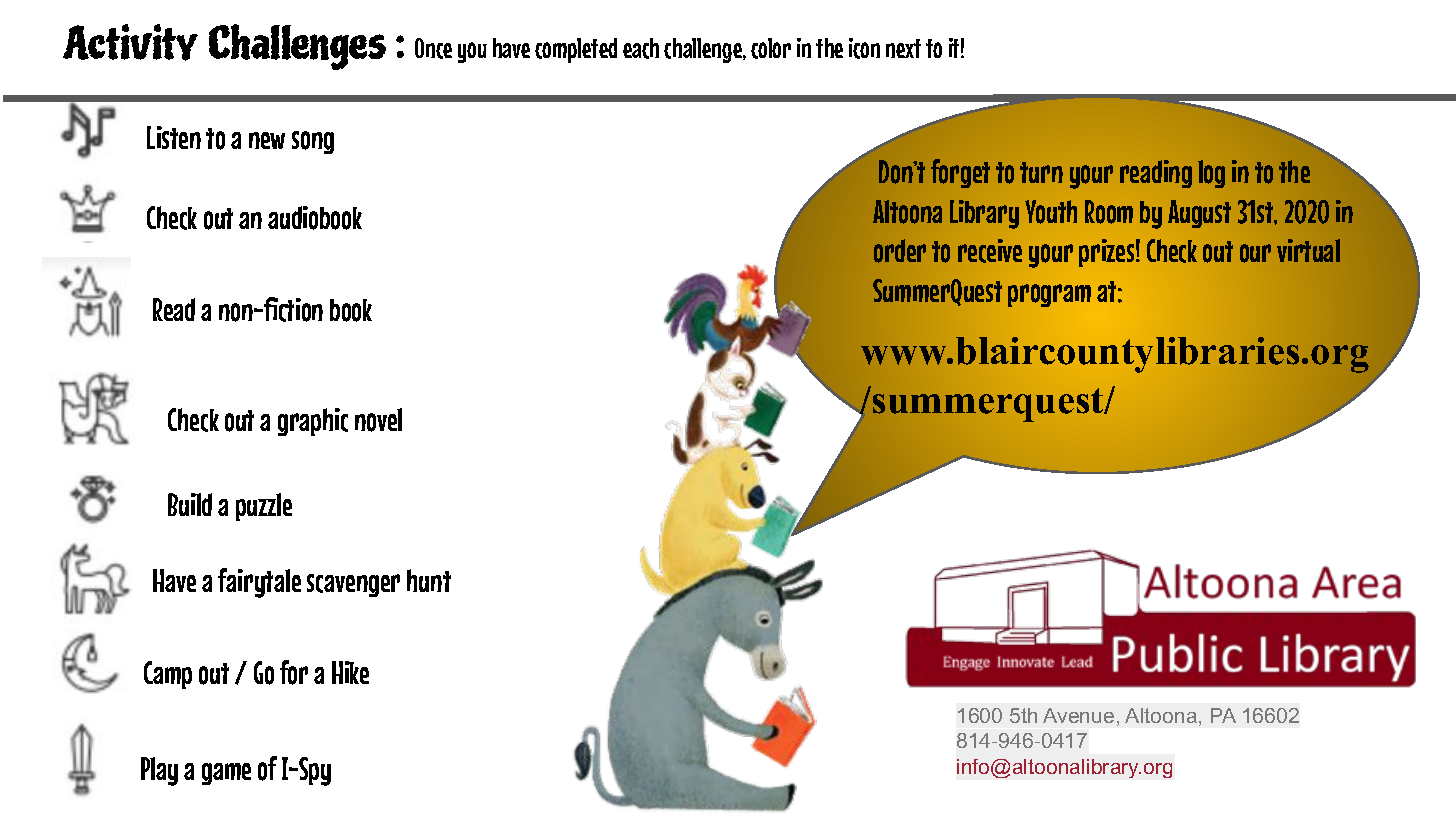 Image resolution: width=1456 pixels, height=819 pixels. Describe the element at coordinates (1049, 295) in the document. I see `program` at that location.
